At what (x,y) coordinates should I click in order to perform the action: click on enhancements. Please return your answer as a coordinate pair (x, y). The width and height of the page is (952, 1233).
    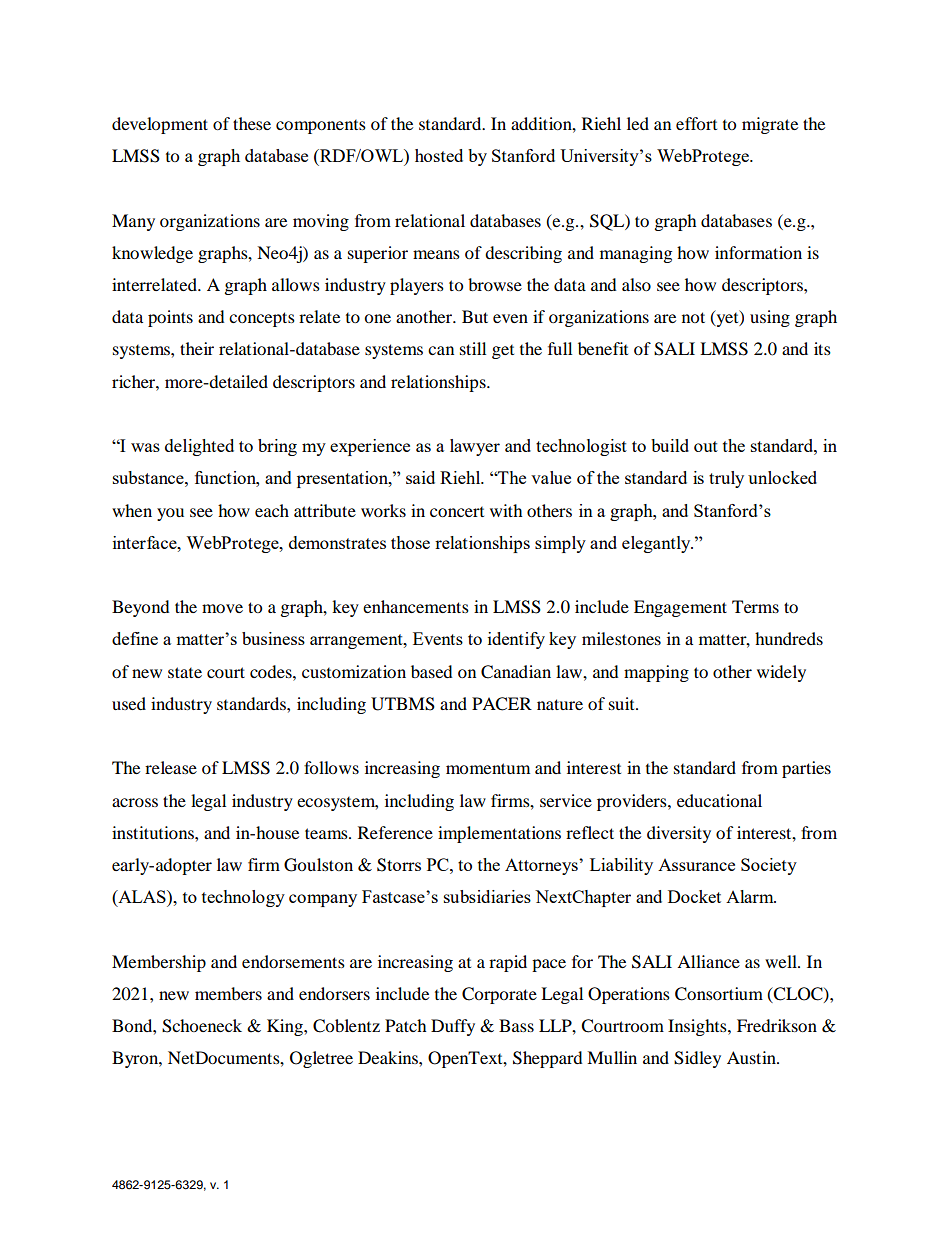
    Looking at the image, I should click on (416, 606).
